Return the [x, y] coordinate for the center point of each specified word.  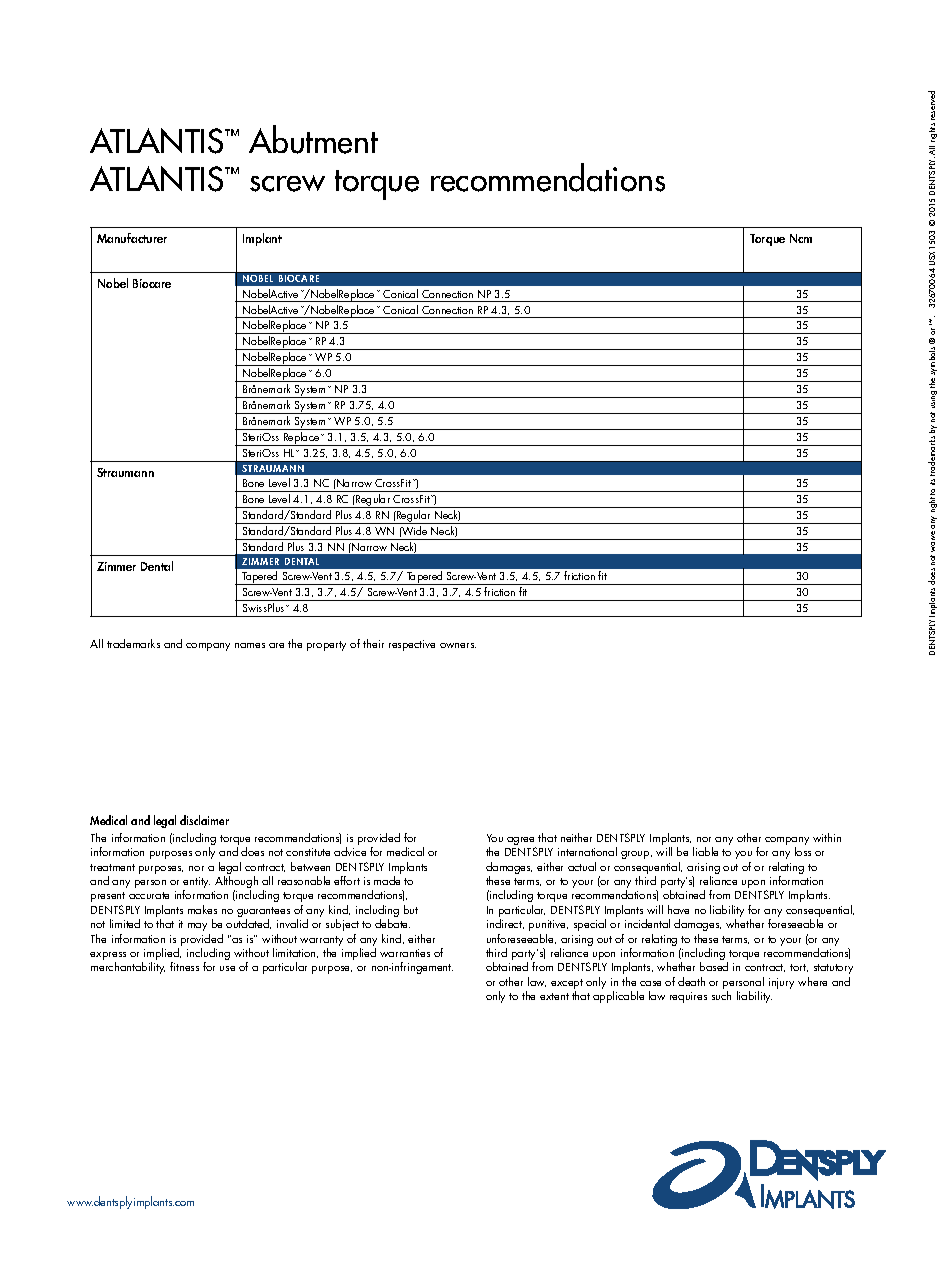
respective [412, 645]
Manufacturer [132, 238]
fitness [184, 966]
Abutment [313, 139]
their [373, 643]
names [250, 645]
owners [458, 645]
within [827, 837]
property [326, 646]
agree [521, 842]
